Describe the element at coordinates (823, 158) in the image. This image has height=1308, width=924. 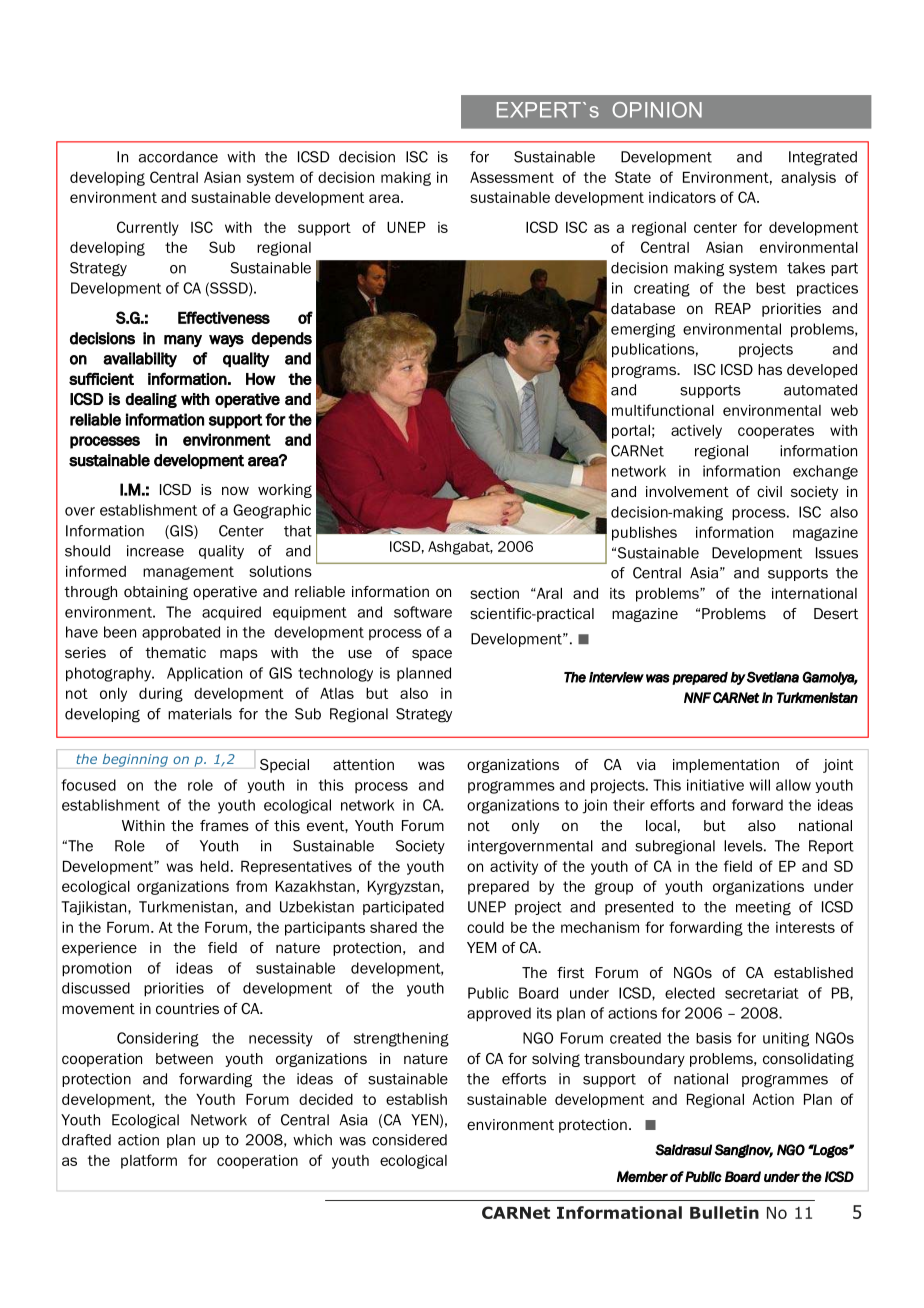
I see `Integrated` at that location.
